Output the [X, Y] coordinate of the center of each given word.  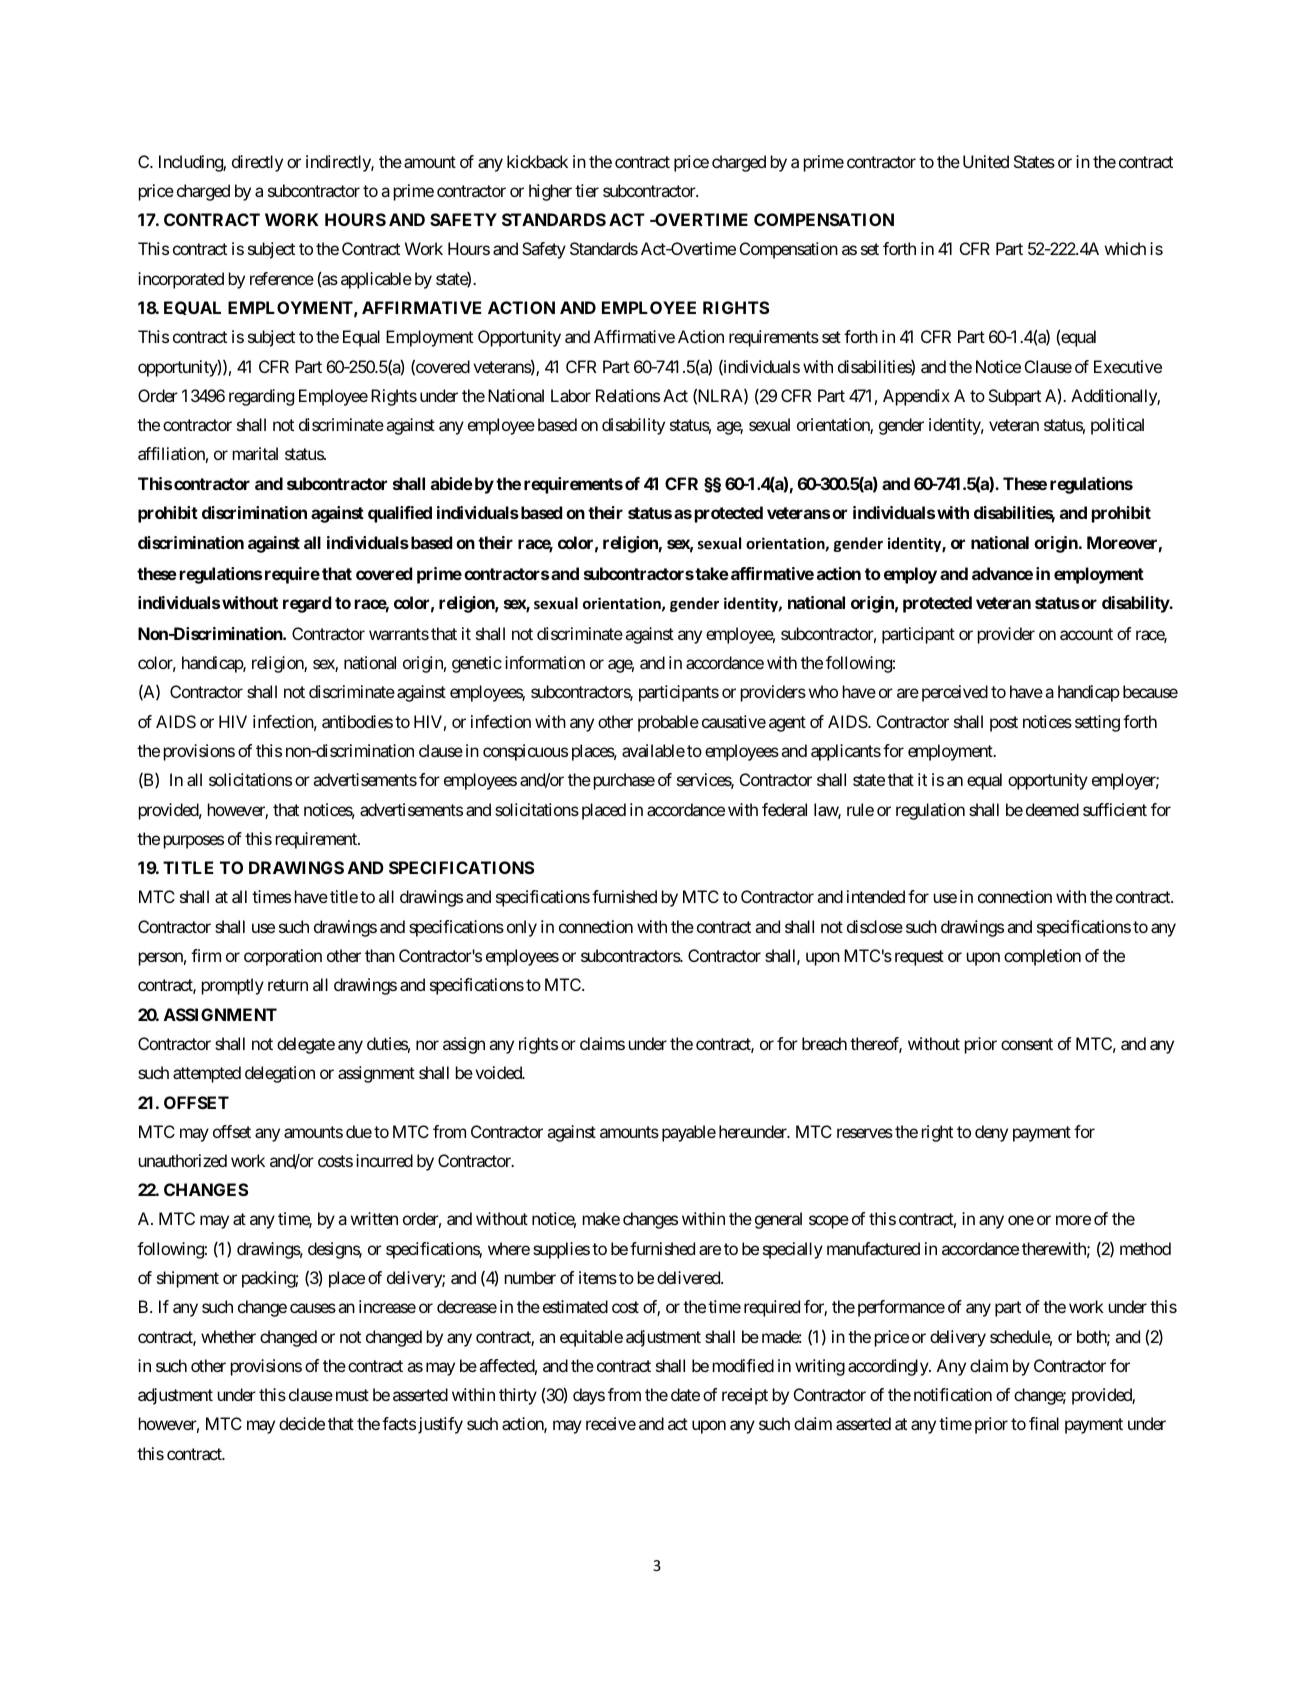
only [522, 928]
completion [1042, 957]
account [1086, 634]
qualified [400, 514]
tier [587, 190]
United [986, 161]
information [545, 662]
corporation [283, 957]
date [685, 1394]
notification [953, 1394]
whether [228, 1336]
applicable [376, 280]
